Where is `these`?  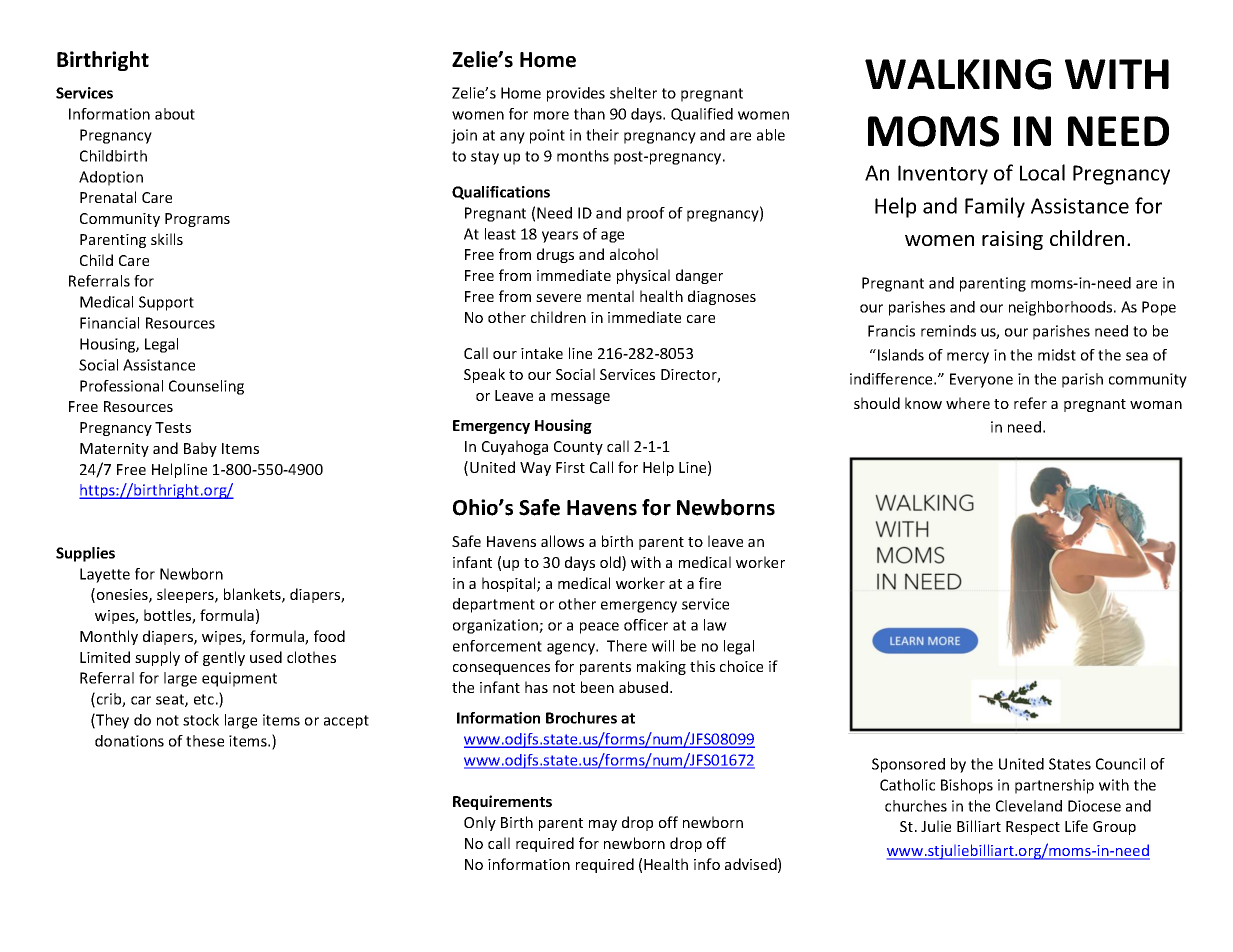 these is located at coordinates (205, 741).
